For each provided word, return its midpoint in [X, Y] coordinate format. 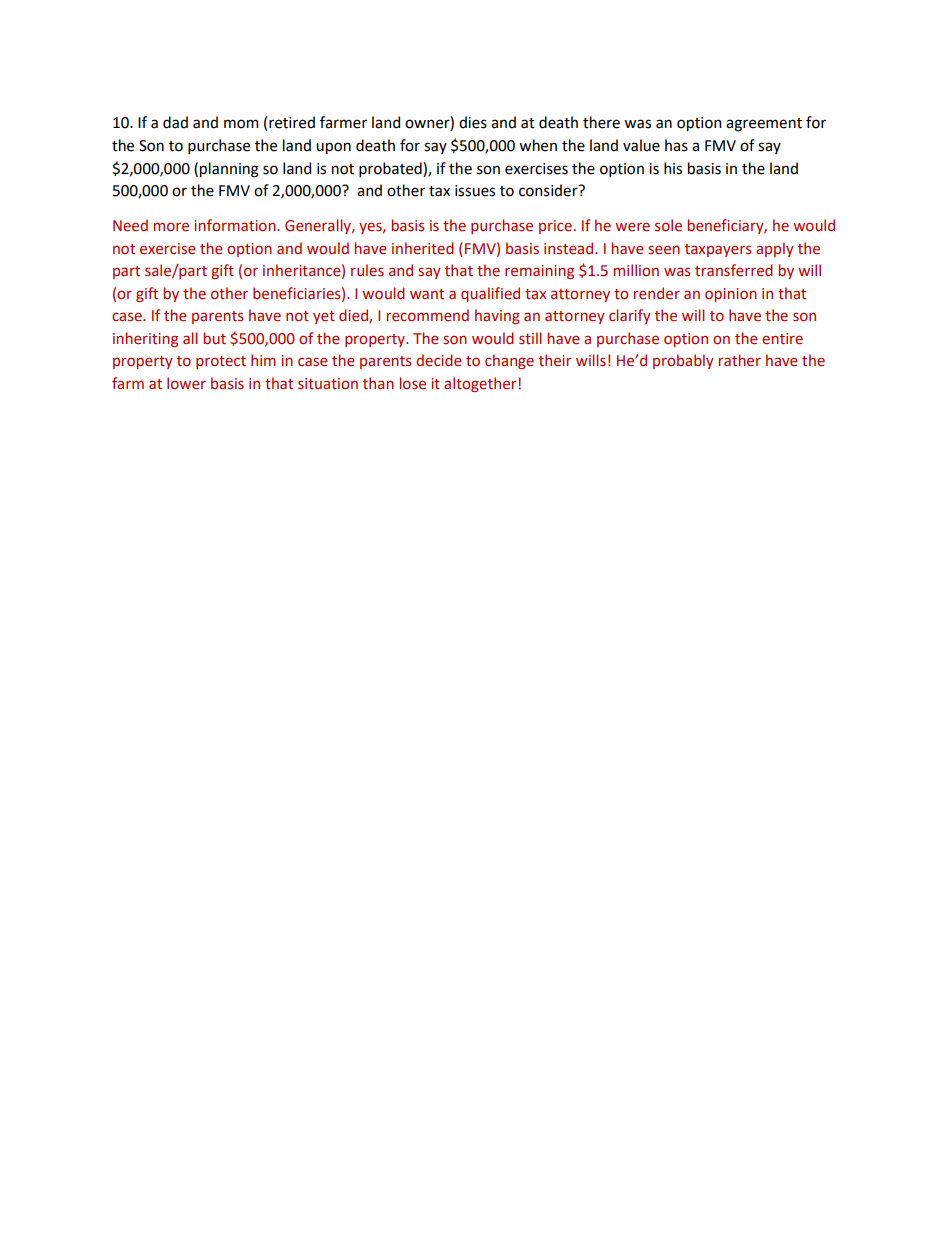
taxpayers [718, 250]
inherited [423, 248]
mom [241, 124]
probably [683, 361]
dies [473, 122]
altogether [481, 384]
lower [186, 383]
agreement [764, 125]
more [171, 227]
